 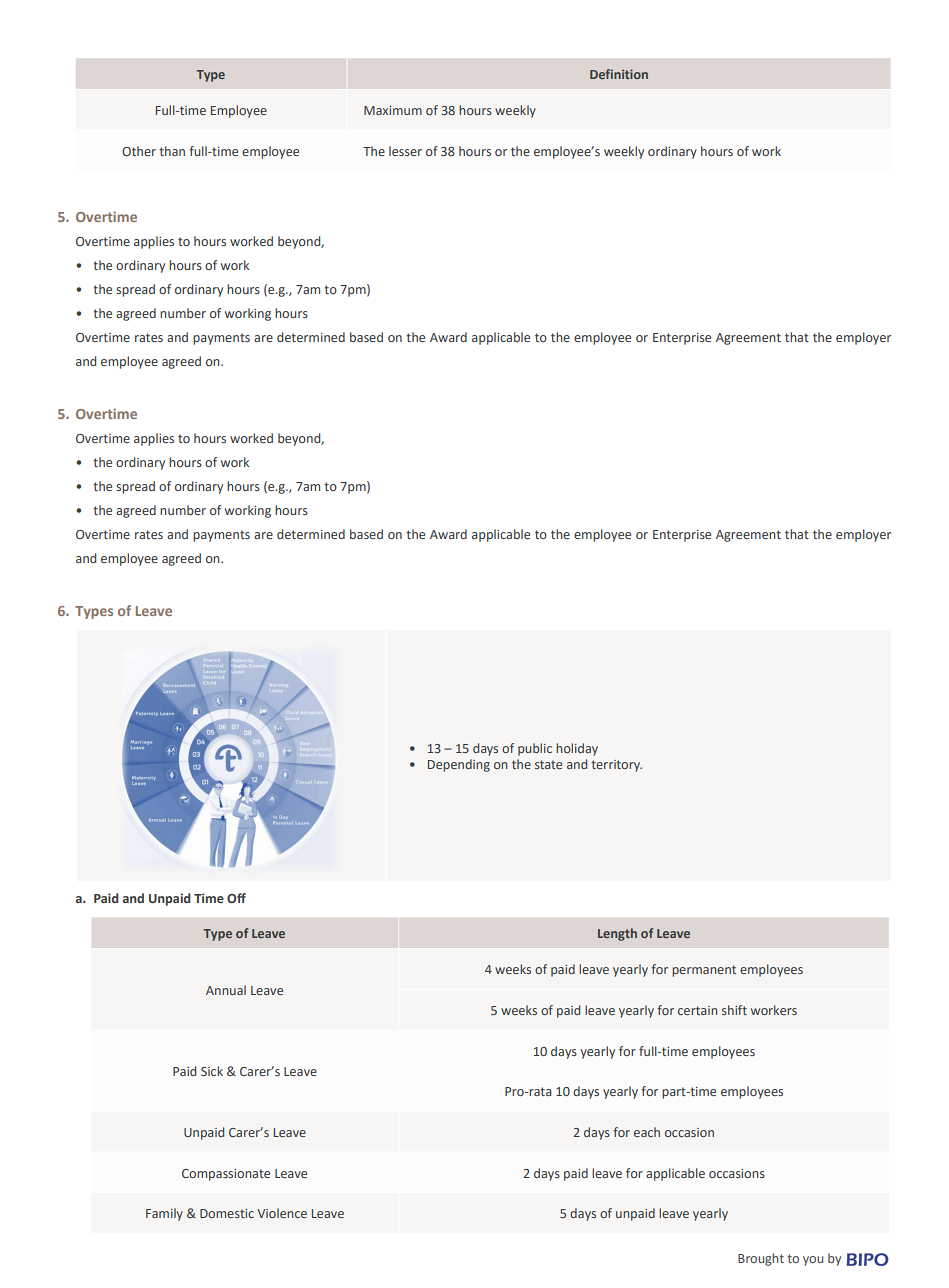 What do you see at coordinates (616, 766) in the screenshot?
I see `territory` at bounding box center [616, 766].
